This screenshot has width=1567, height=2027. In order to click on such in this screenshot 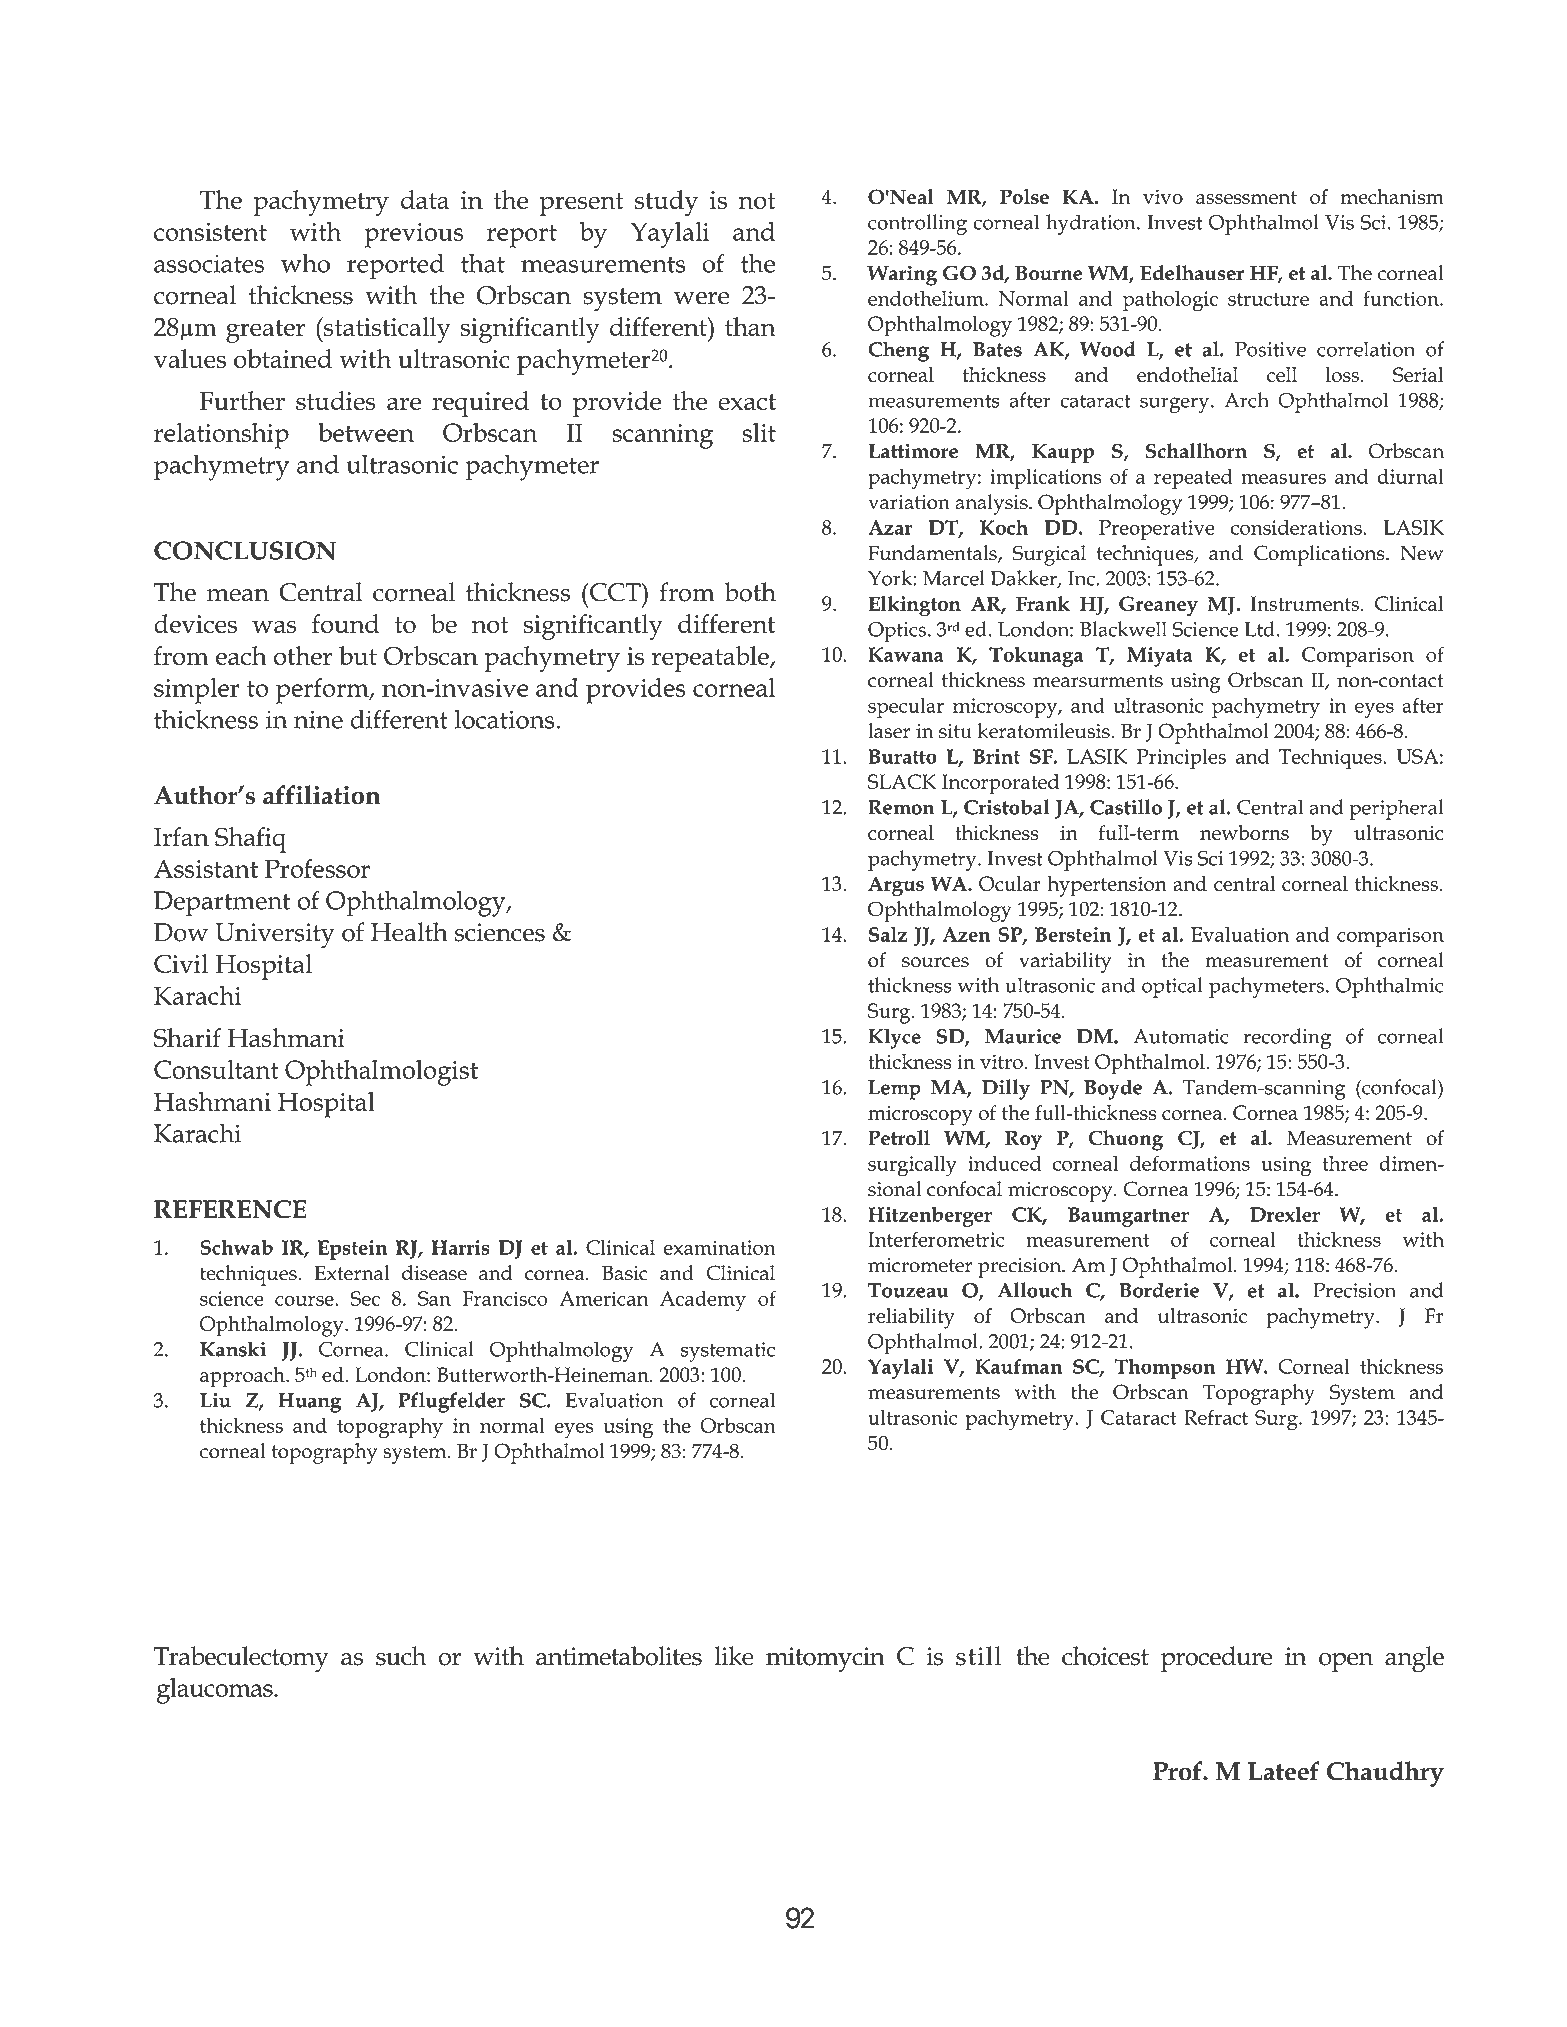, I will do `click(401, 1656)`.
